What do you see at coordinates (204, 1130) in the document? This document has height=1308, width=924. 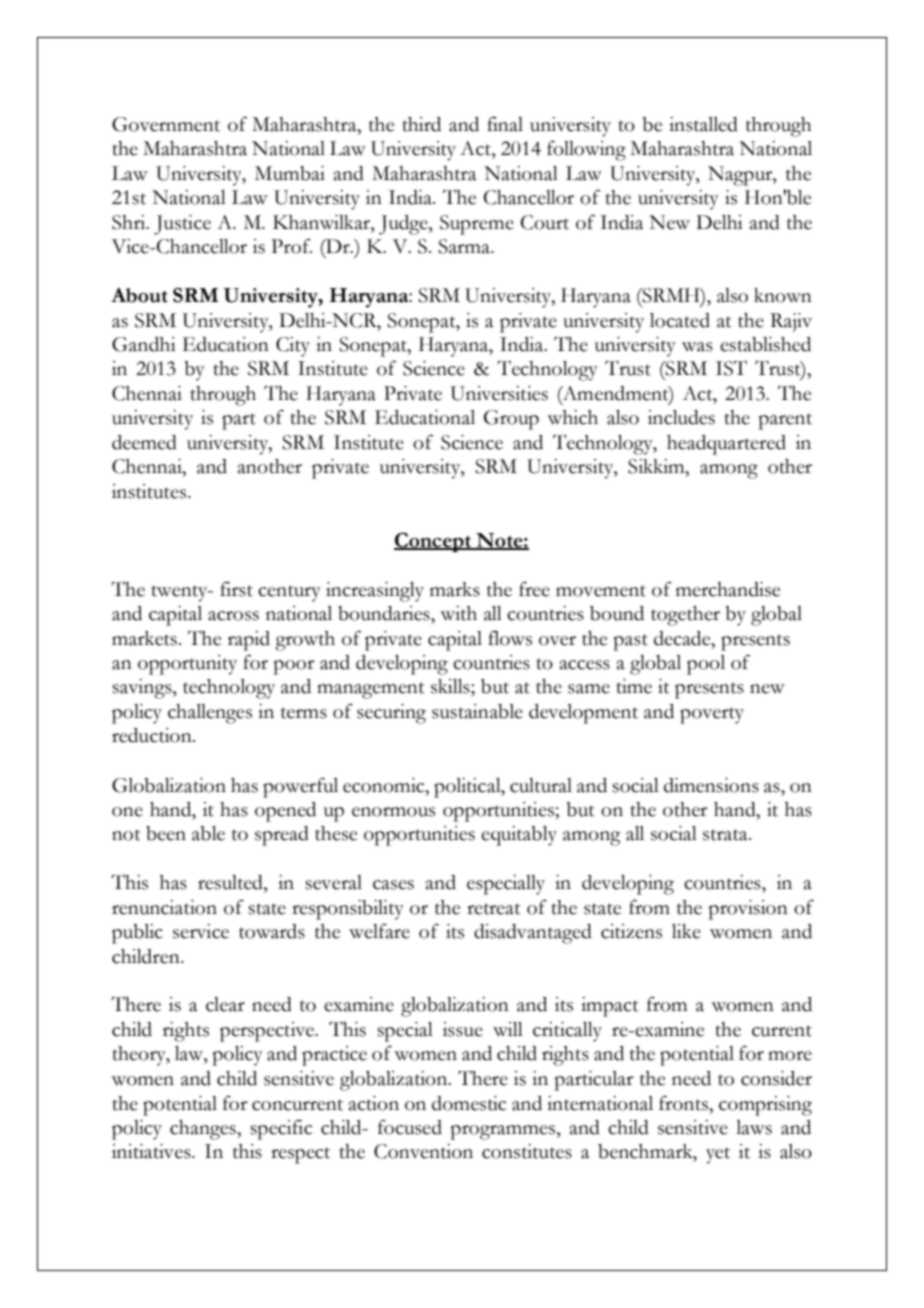 I see `changes` at bounding box center [204, 1130].
